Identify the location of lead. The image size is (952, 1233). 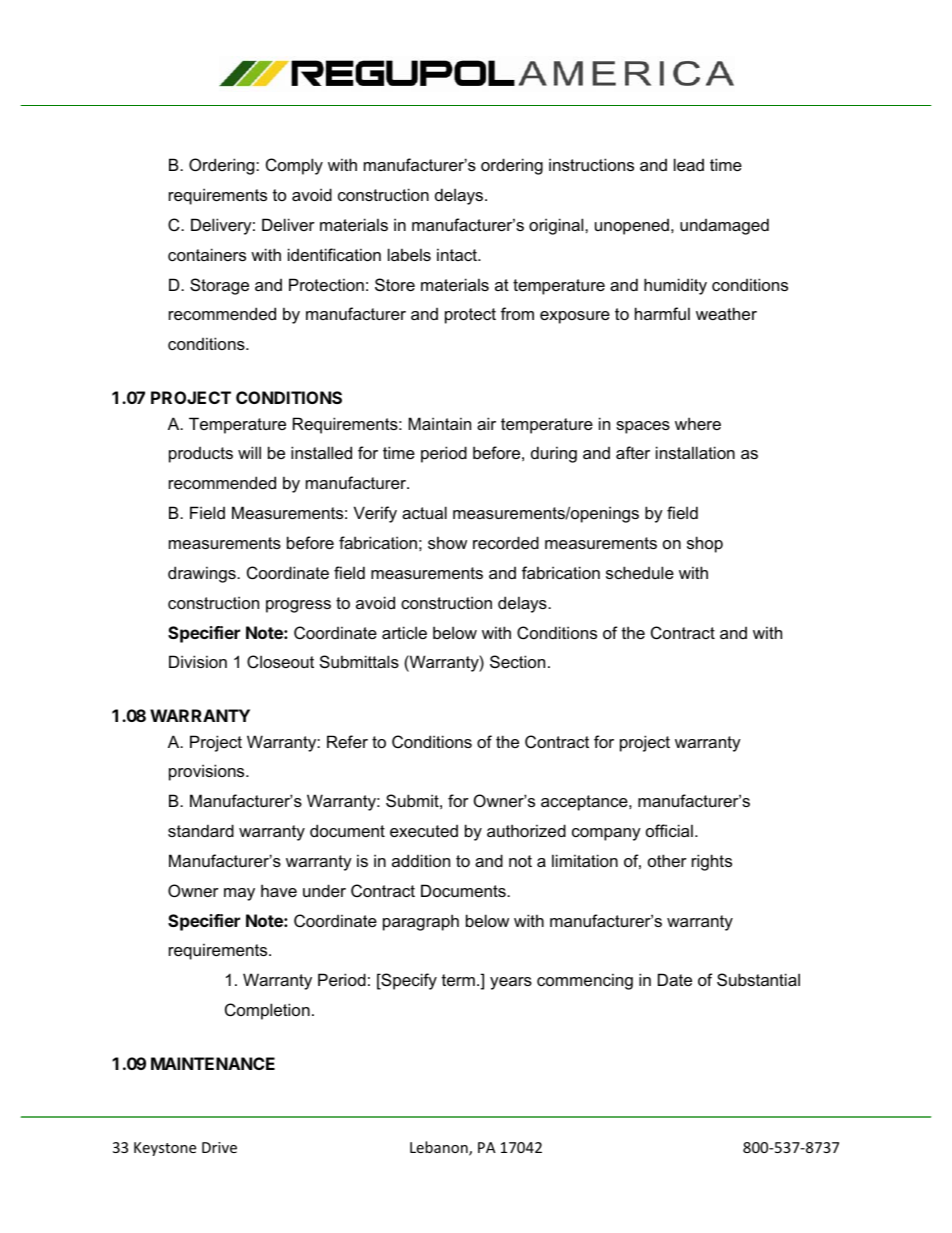
(689, 164).
